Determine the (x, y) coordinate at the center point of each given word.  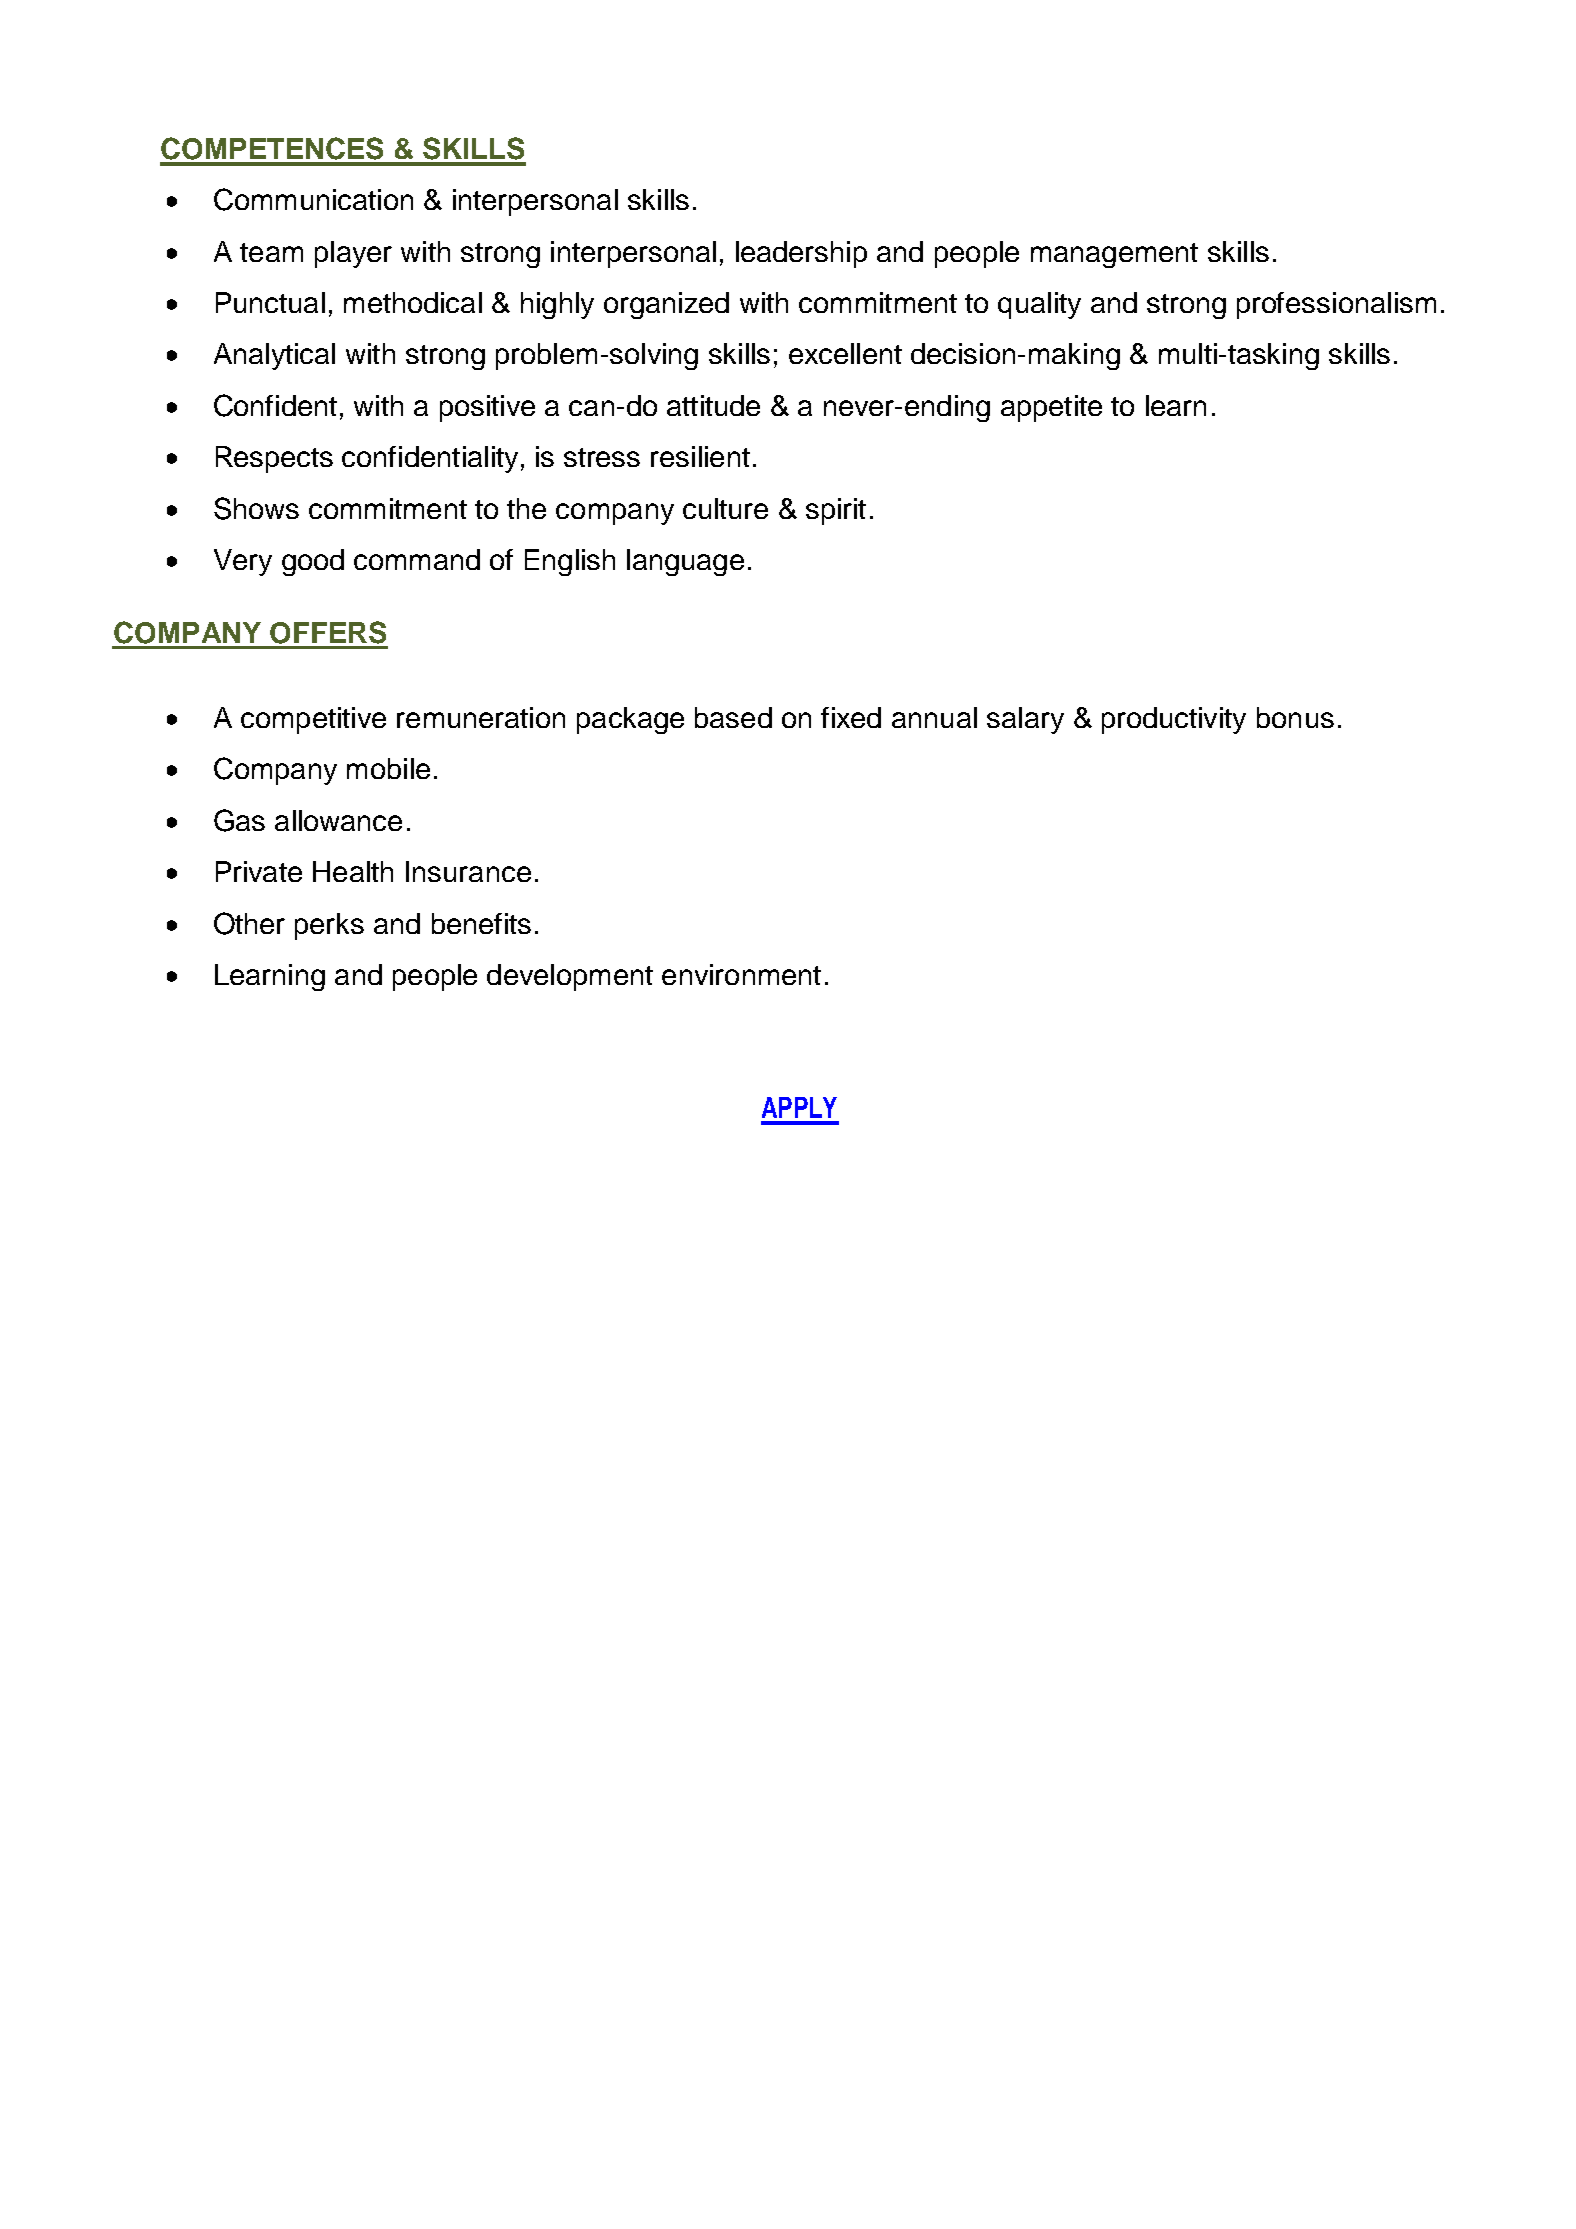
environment (741, 974)
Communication (313, 199)
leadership (801, 254)
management (1114, 255)
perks (329, 926)
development (570, 977)
